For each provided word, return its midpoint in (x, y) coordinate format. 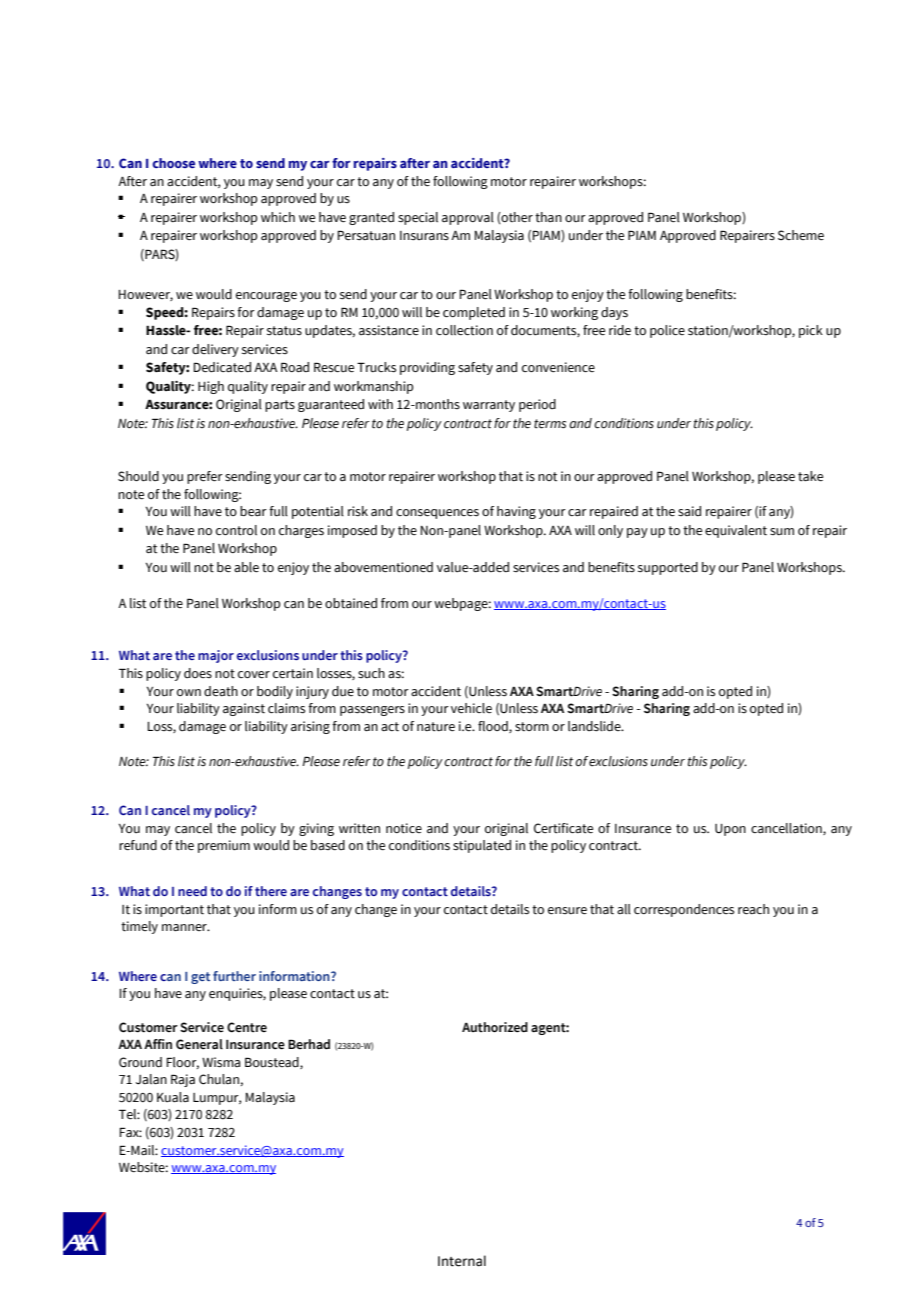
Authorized (495, 1027)
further (234, 976)
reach (753, 909)
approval (468, 218)
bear (253, 511)
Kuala (173, 1097)
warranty (489, 406)
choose (173, 163)
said (689, 511)
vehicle (471, 708)
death (221, 691)
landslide (595, 726)
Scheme (801, 235)
